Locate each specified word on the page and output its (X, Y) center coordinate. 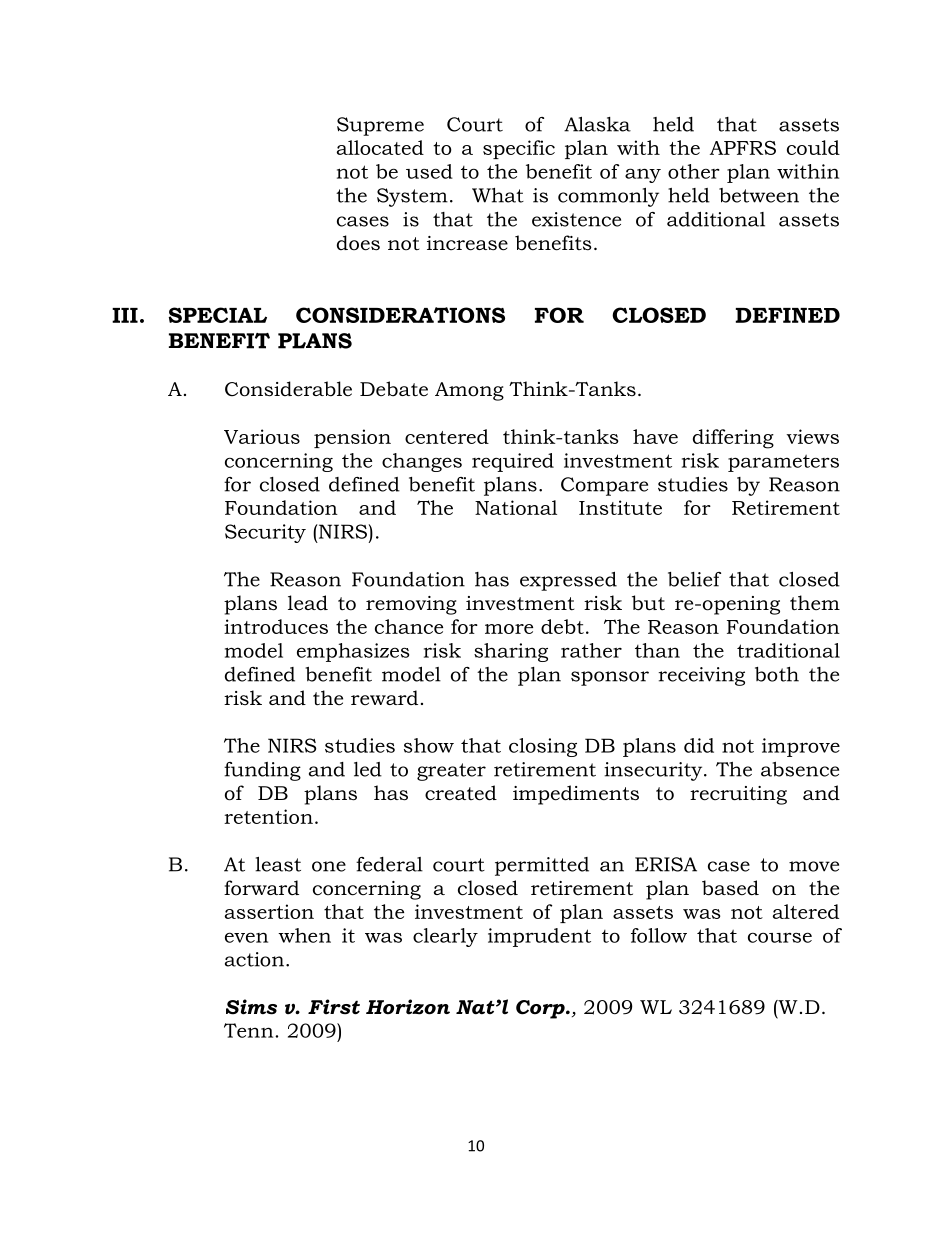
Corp (541, 1009)
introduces (276, 626)
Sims (251, 1007)
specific (519, 149)
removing (411, 605)
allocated (380, 147)
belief (694, 579)
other (694, 171)
